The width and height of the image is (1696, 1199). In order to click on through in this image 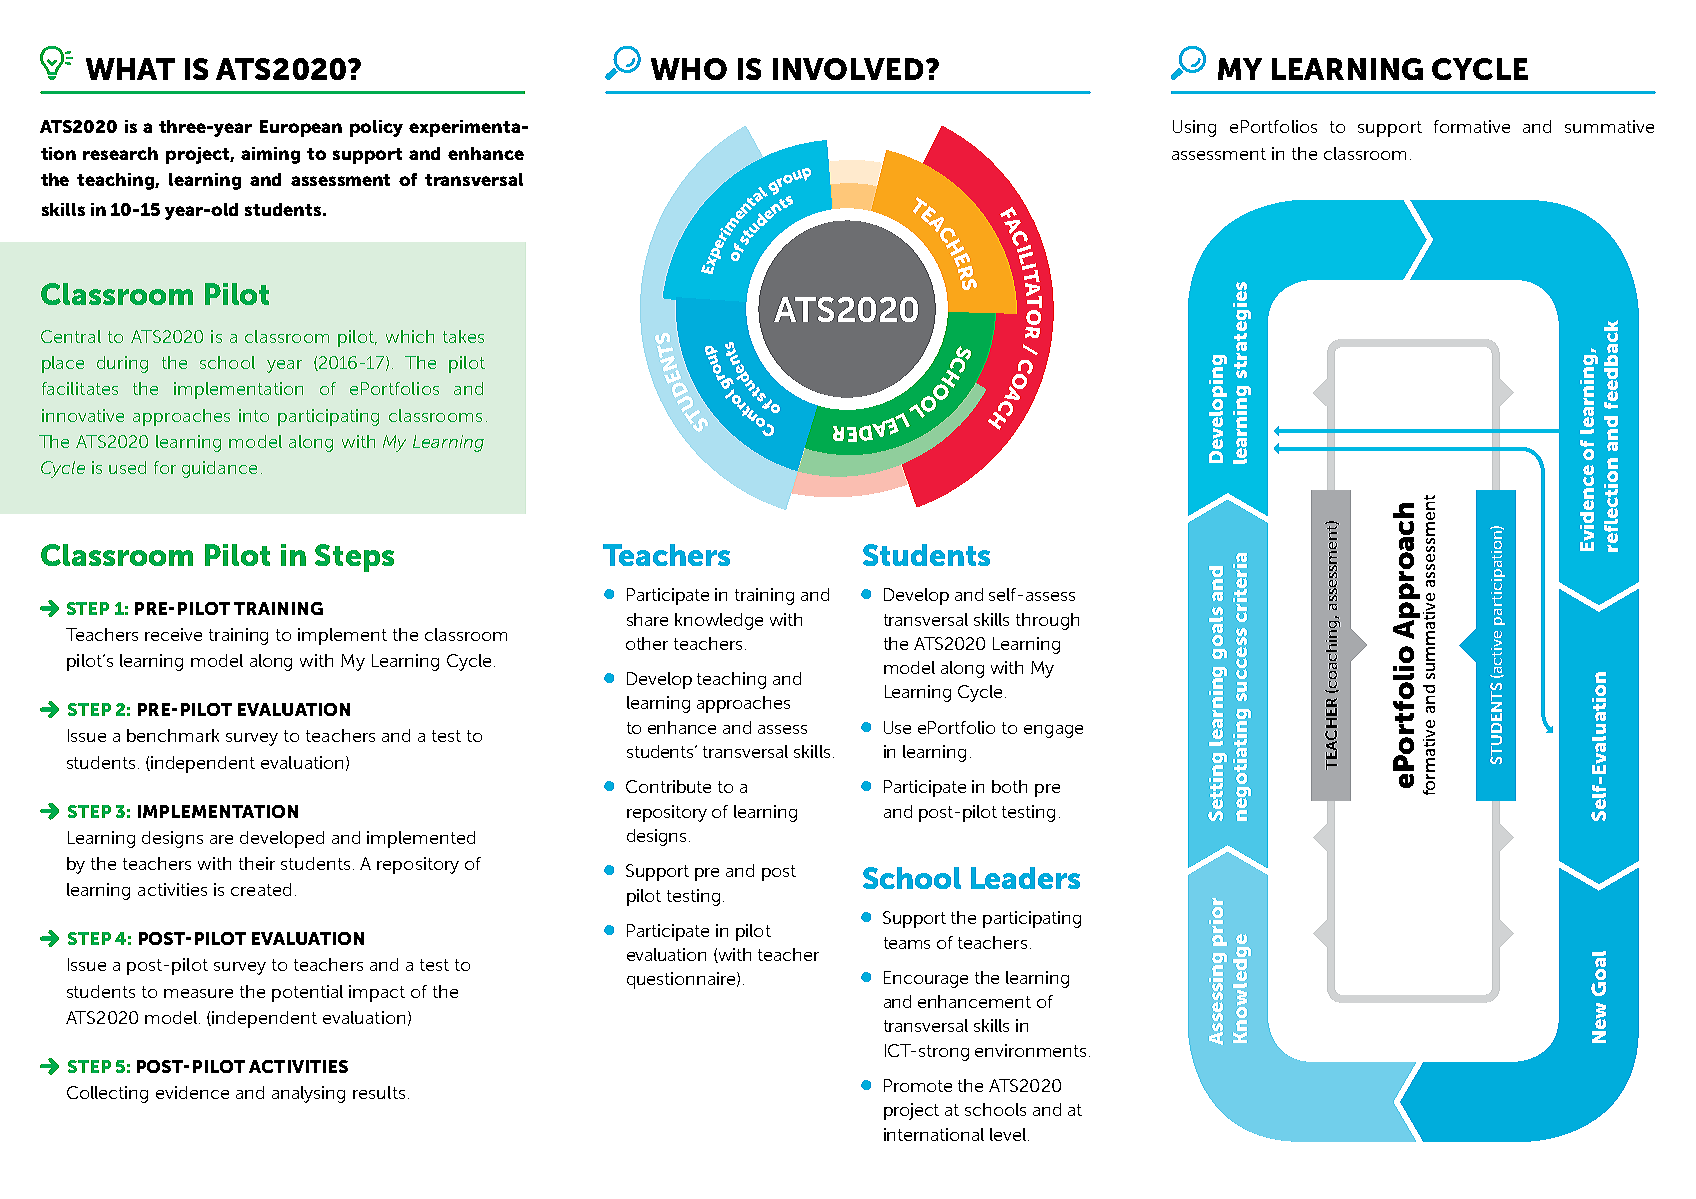, I will do `click(1047, 621)`.
